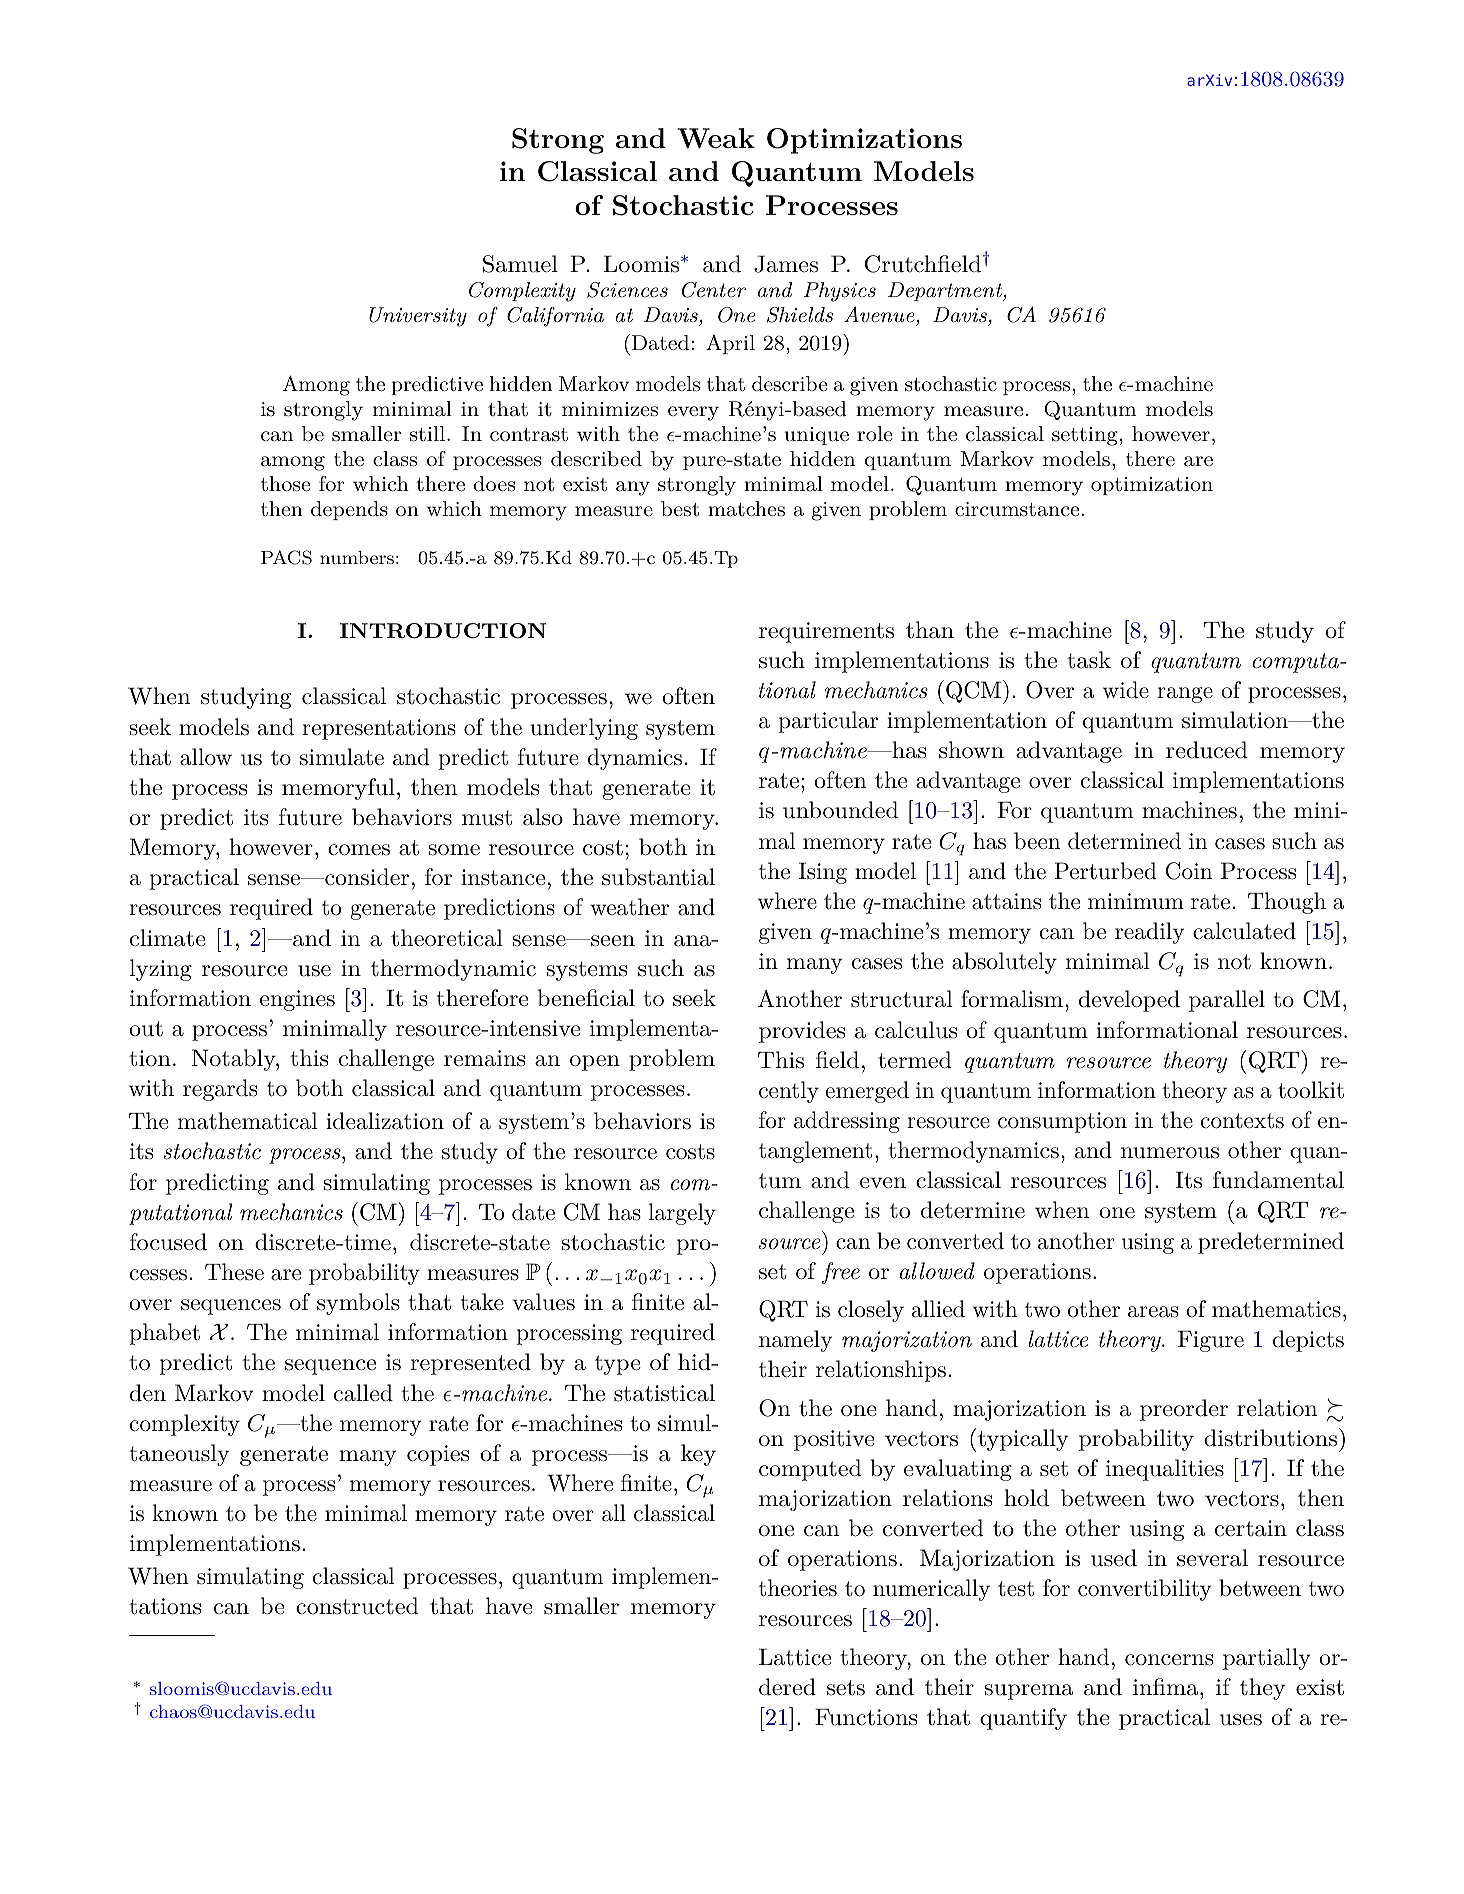  What do you see at coordinates (357, 1606) in the screenshot?
I see `constructed` at bounding box center [357, 1606].
